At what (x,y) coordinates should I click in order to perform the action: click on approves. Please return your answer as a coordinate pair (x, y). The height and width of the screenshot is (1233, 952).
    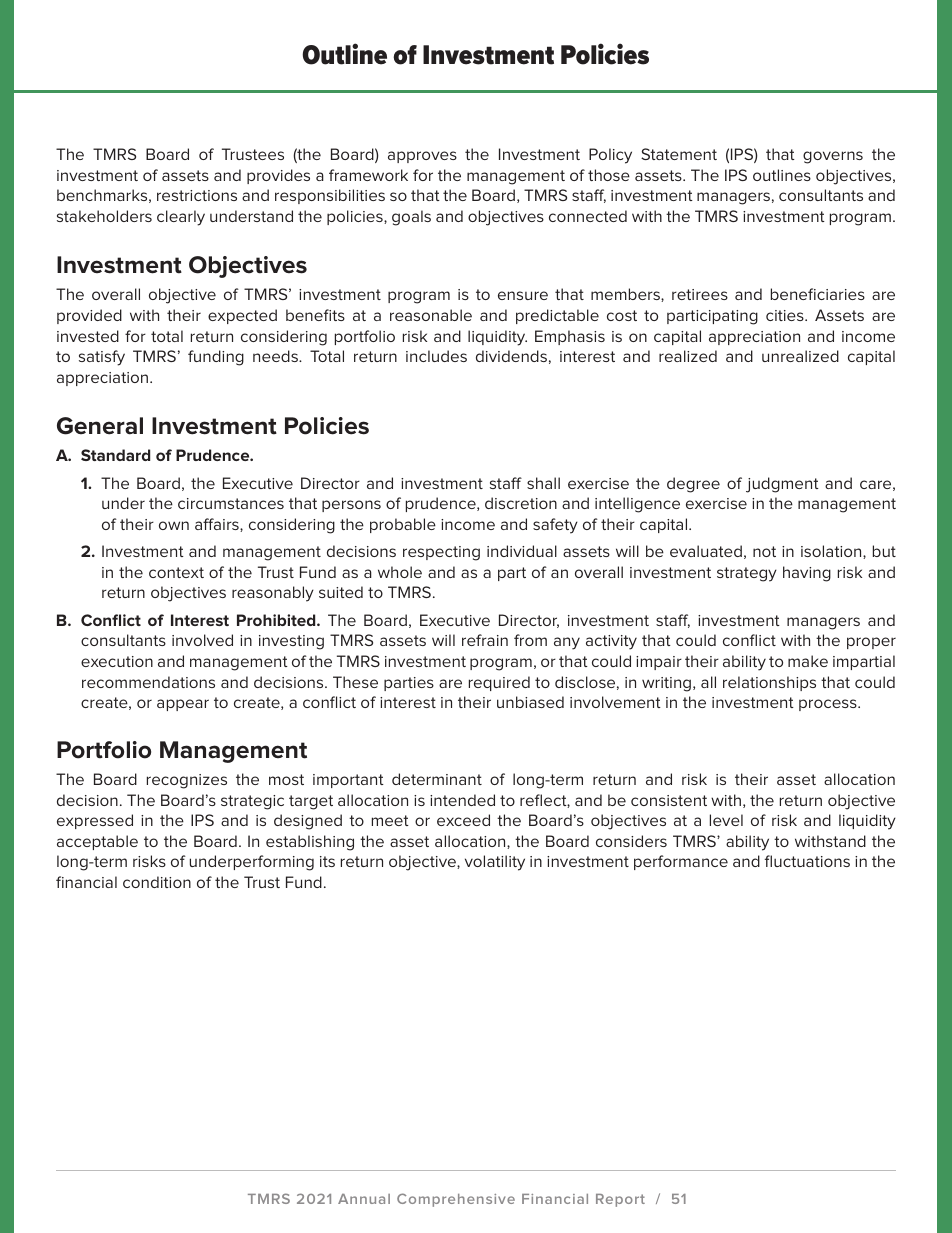
    Looking at the image, I should click on (422, 157).
